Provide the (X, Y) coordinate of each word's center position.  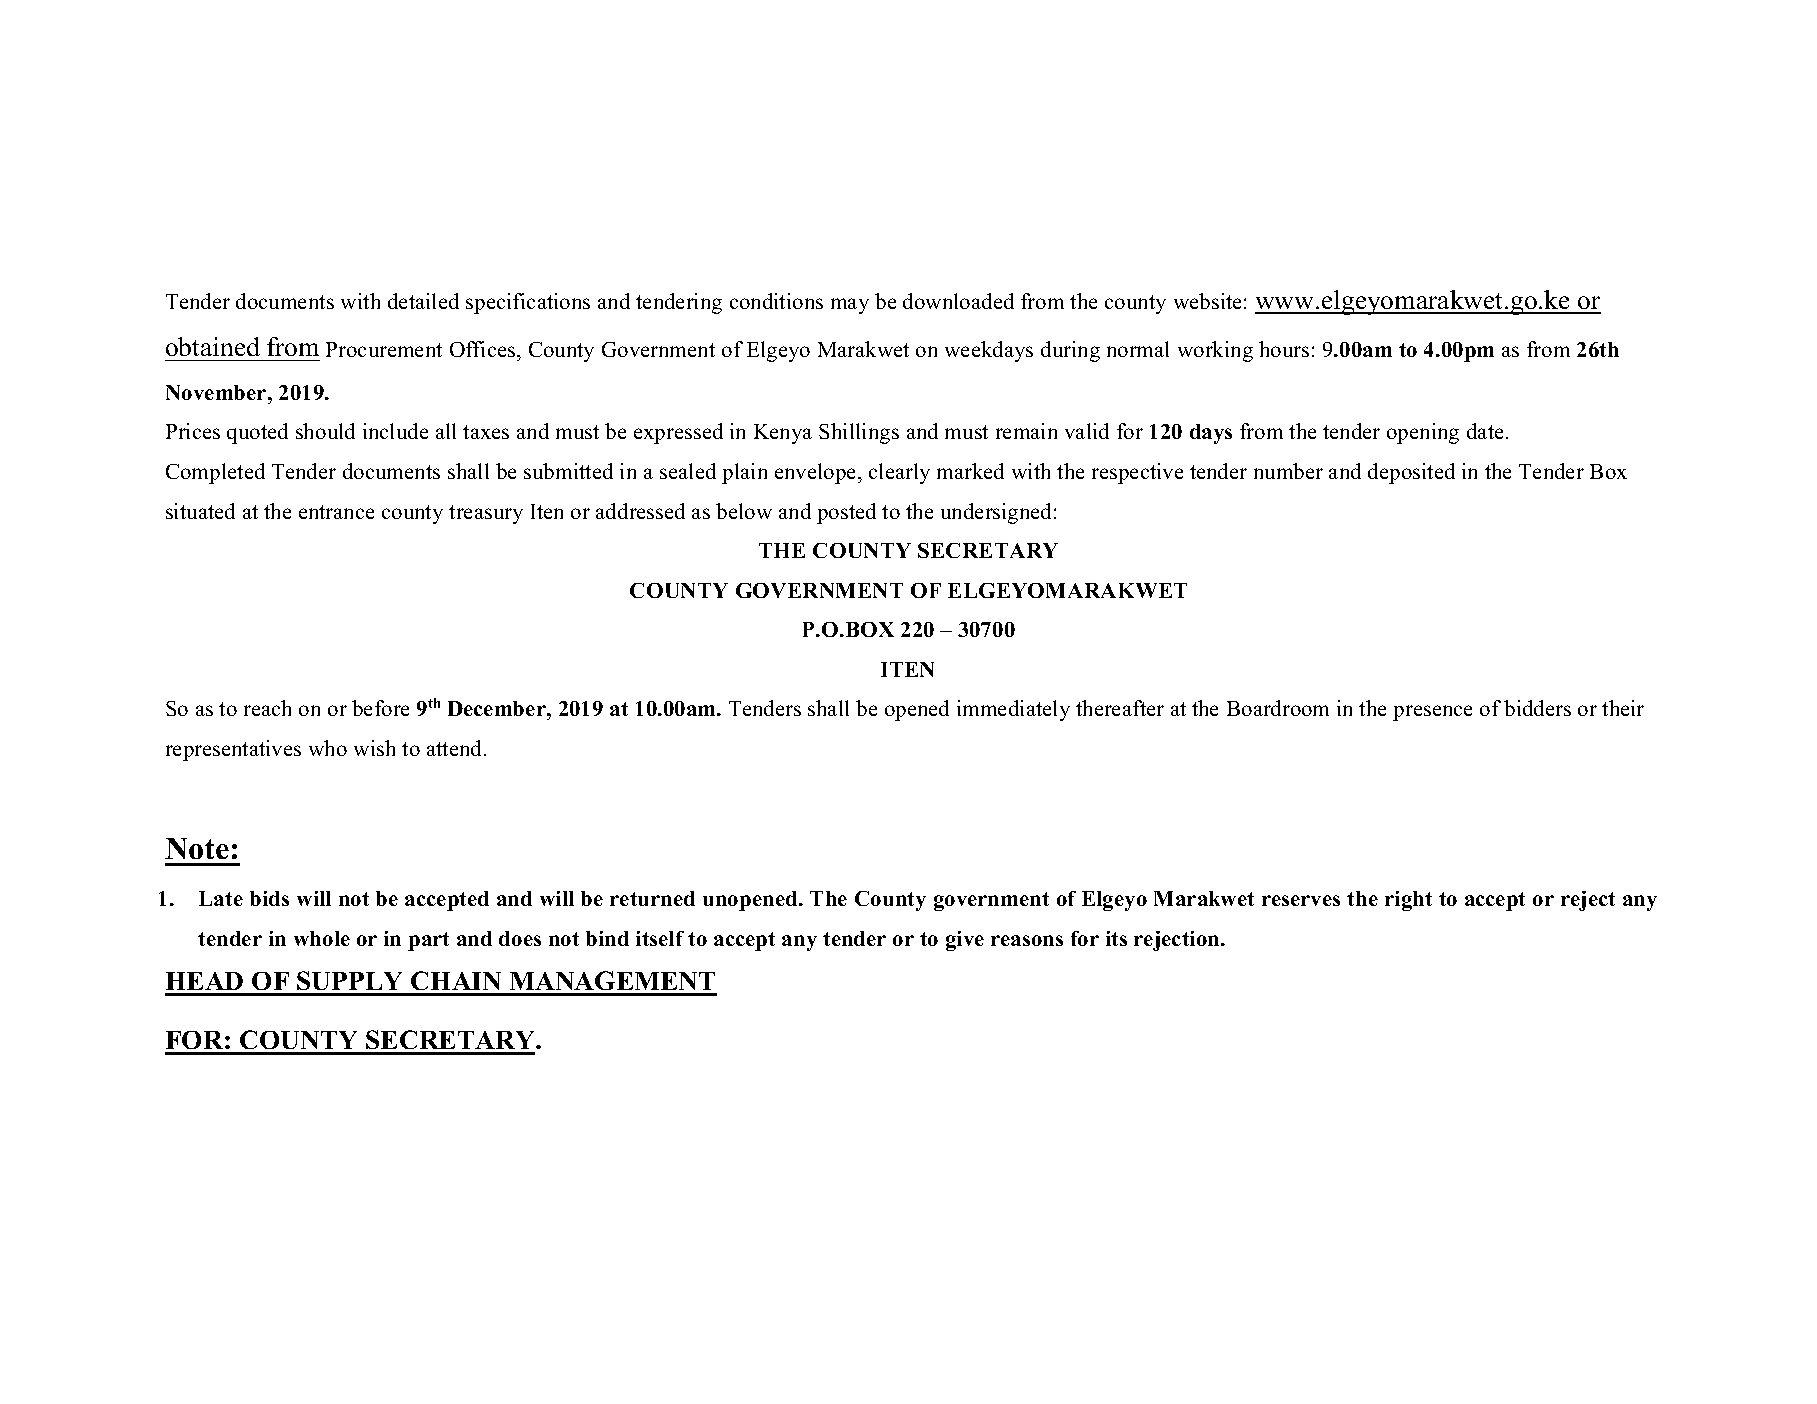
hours (1284, 349)
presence (1432, 713)
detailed (423, 301)
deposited (1411, 473)
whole (322, 938)
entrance (336, 512)
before (380, 708)
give (965, 941)
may (850, 306)
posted (846, 513)
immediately (1013, 710)
